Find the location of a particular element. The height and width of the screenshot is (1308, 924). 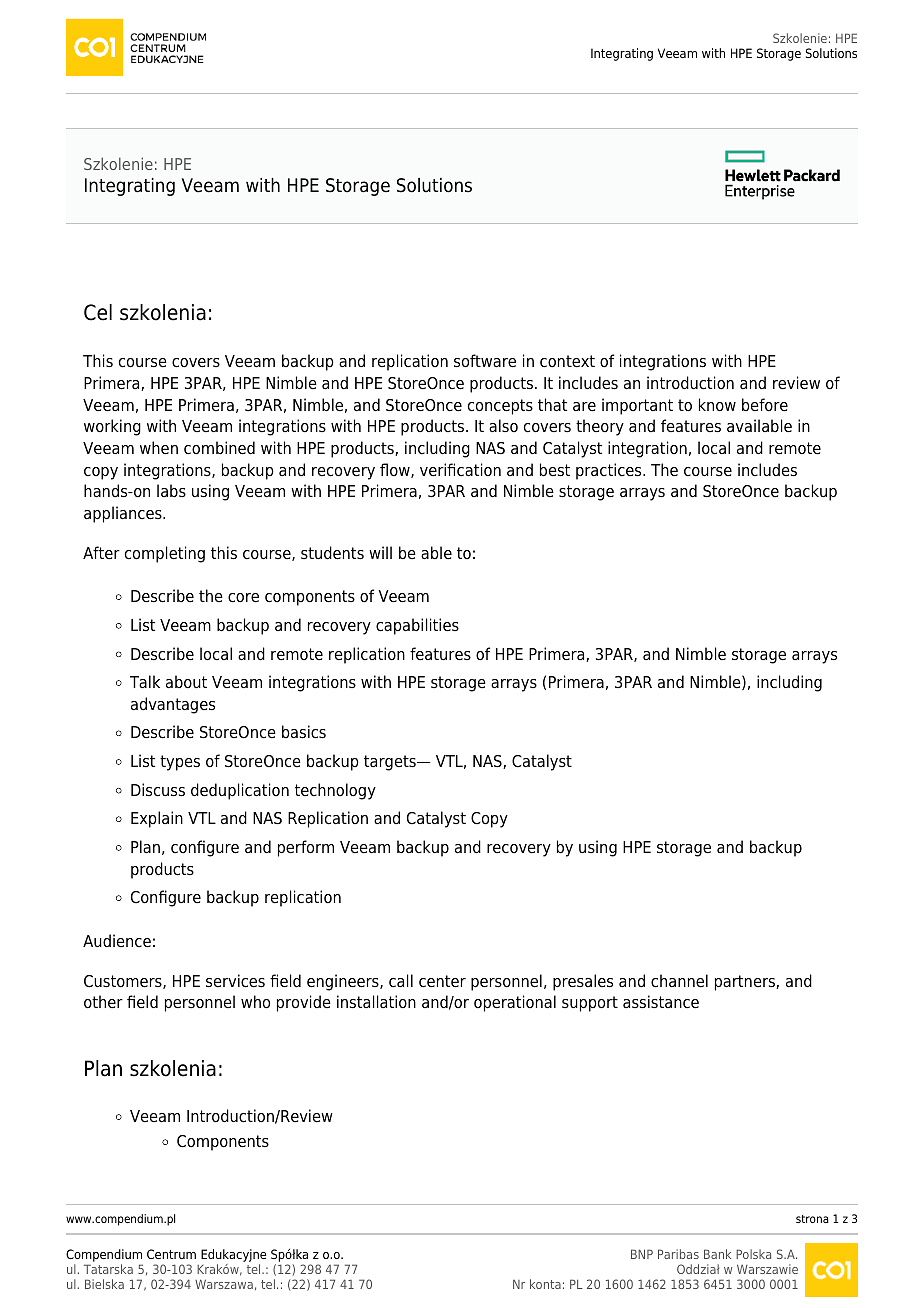

capabilities is located at coordinates (417, 626).
